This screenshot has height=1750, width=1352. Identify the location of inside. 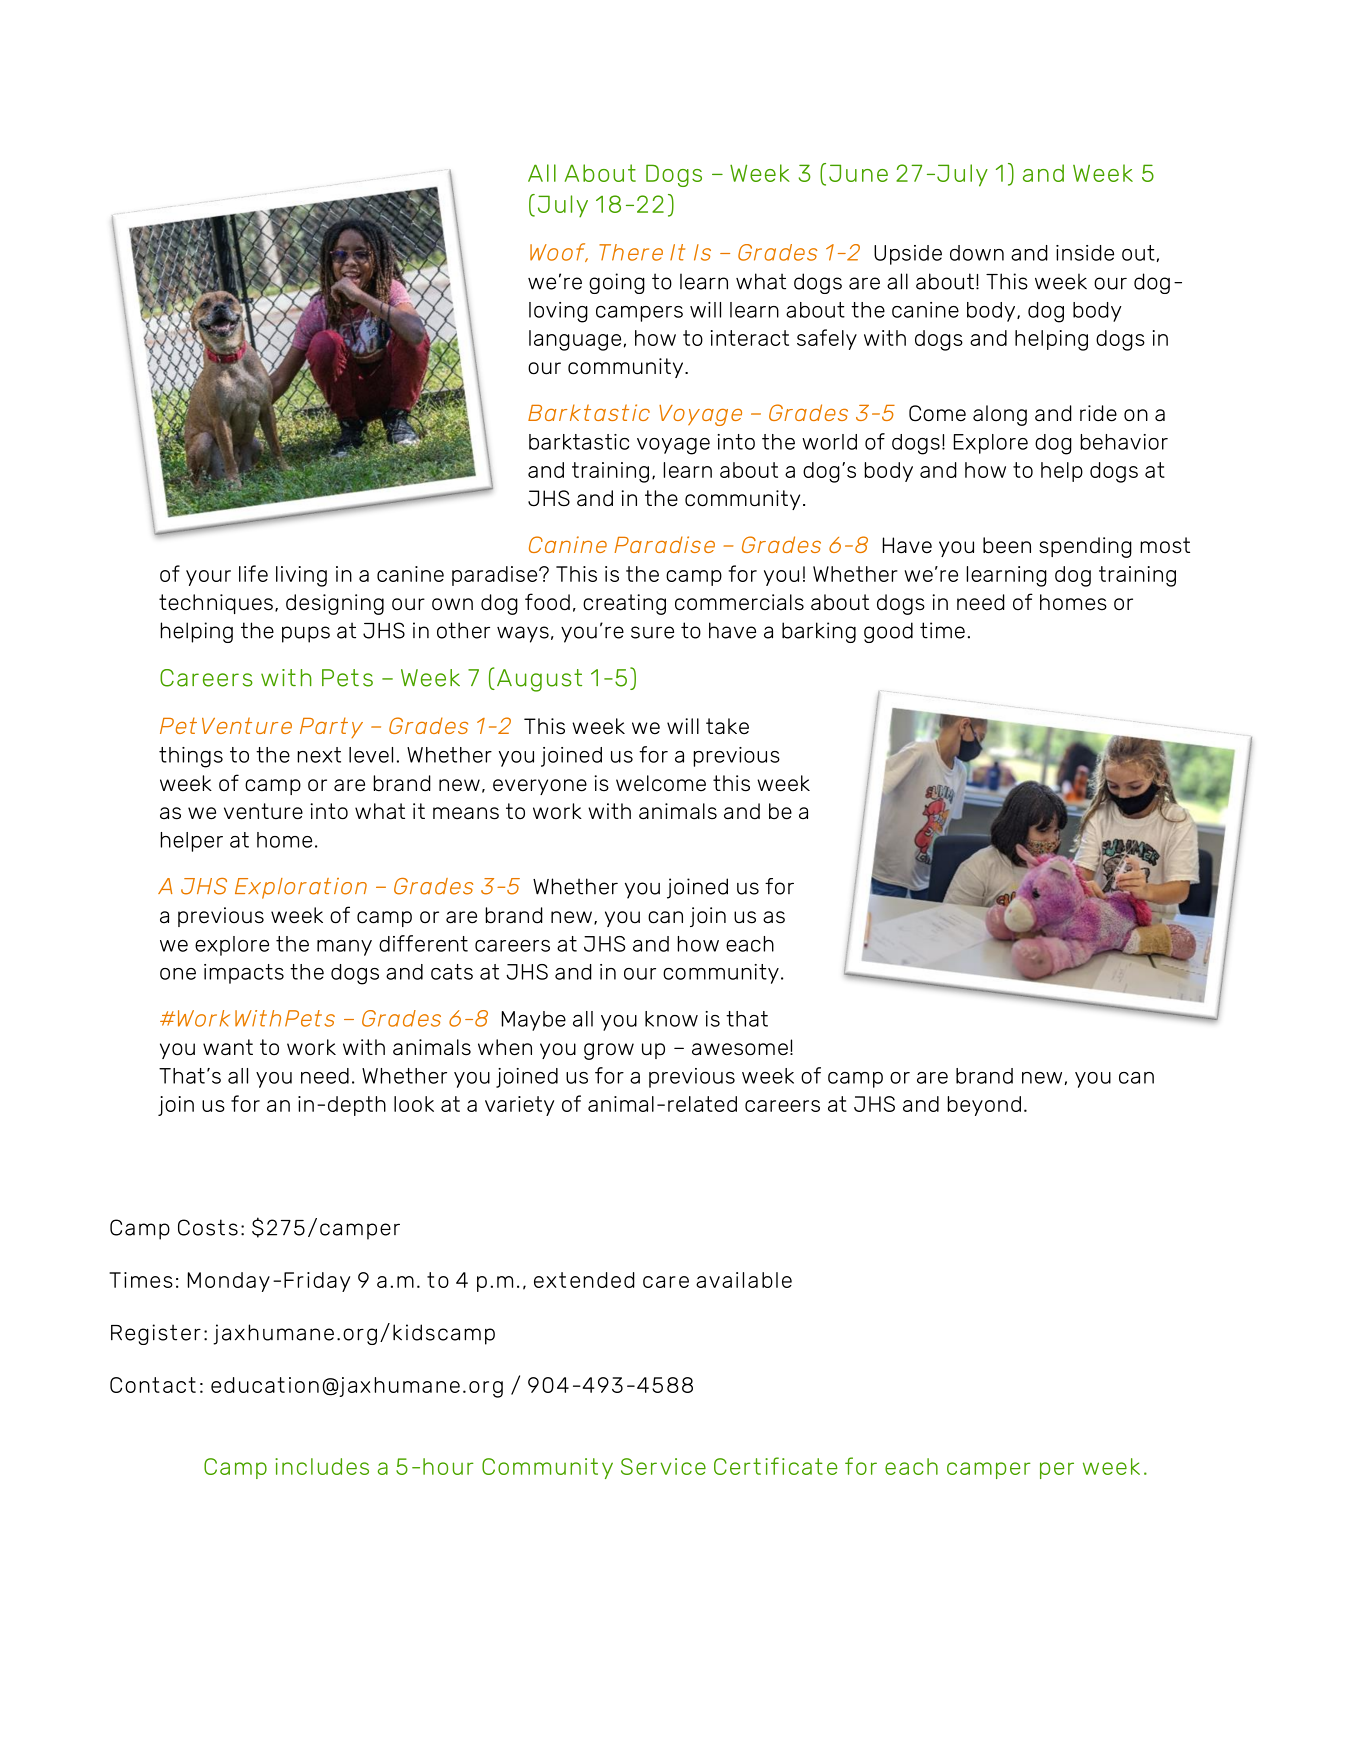
(1085, 253).
